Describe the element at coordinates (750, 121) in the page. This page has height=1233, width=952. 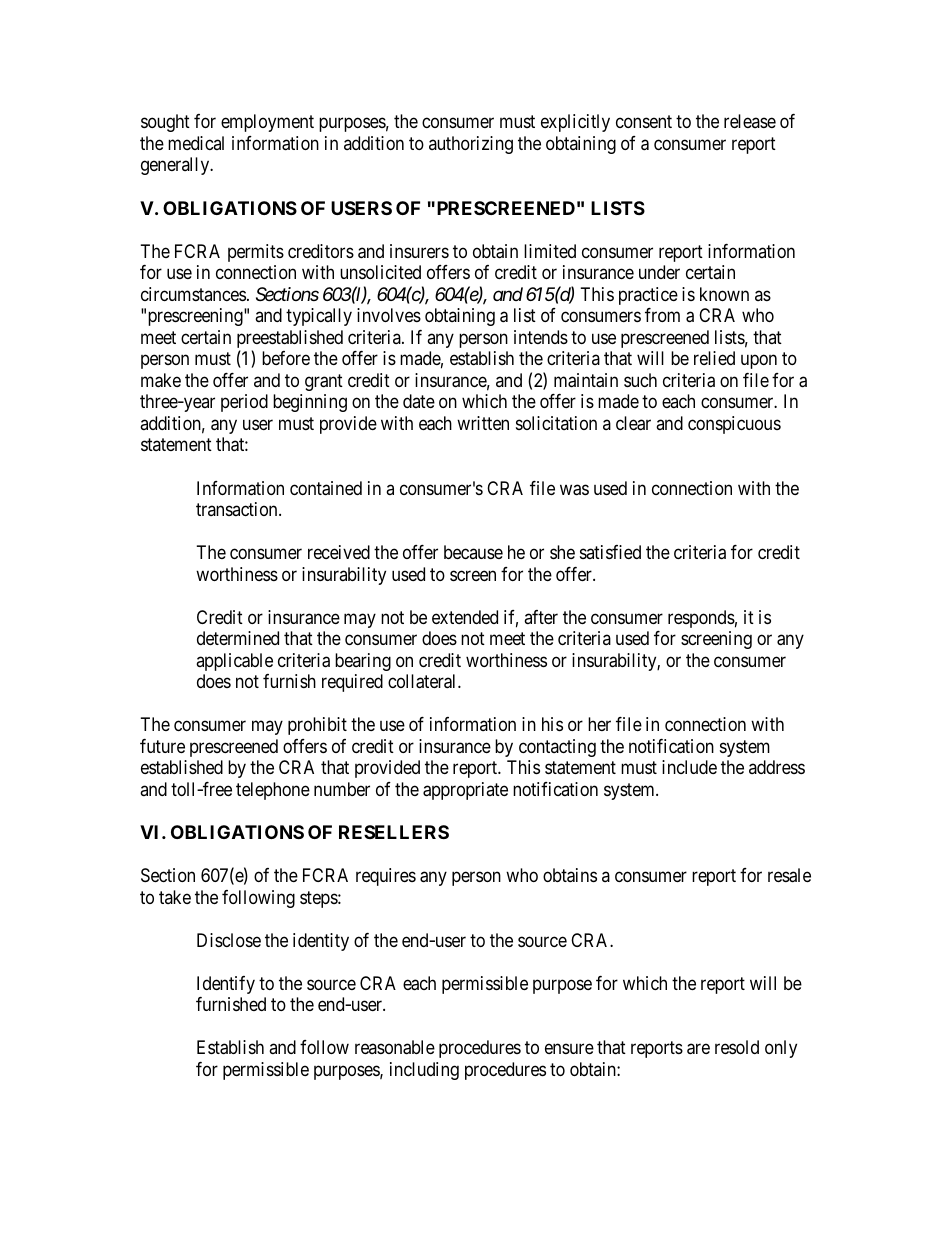
I see `release` at that location.
